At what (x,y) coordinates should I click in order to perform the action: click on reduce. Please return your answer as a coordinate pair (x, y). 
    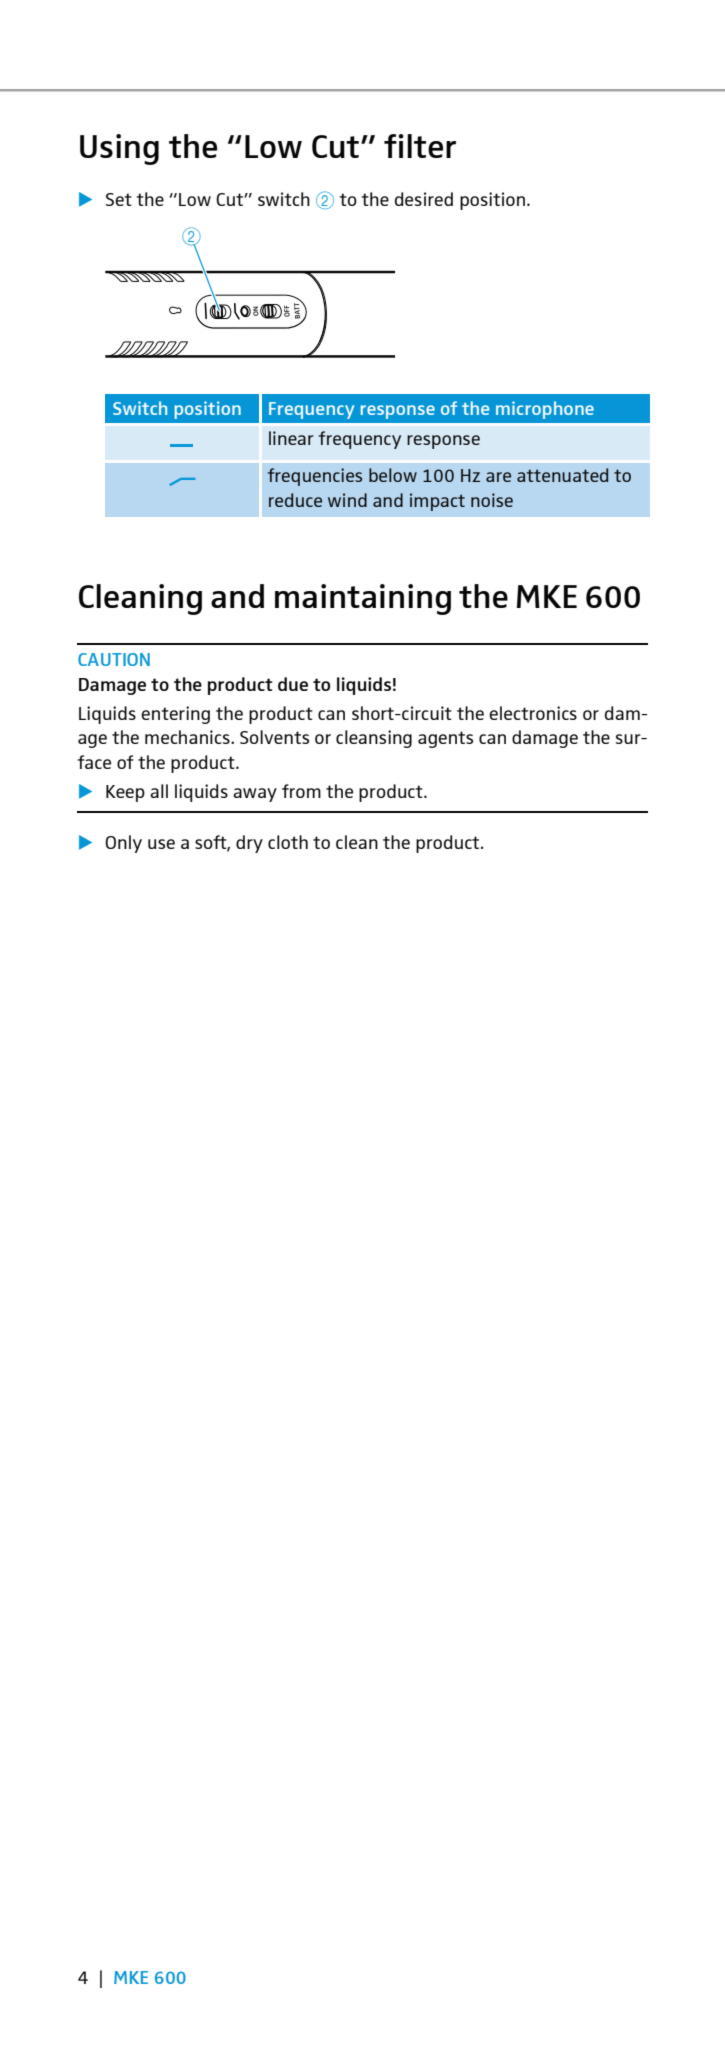
    Looking at the image, I should click on (295, 500).
